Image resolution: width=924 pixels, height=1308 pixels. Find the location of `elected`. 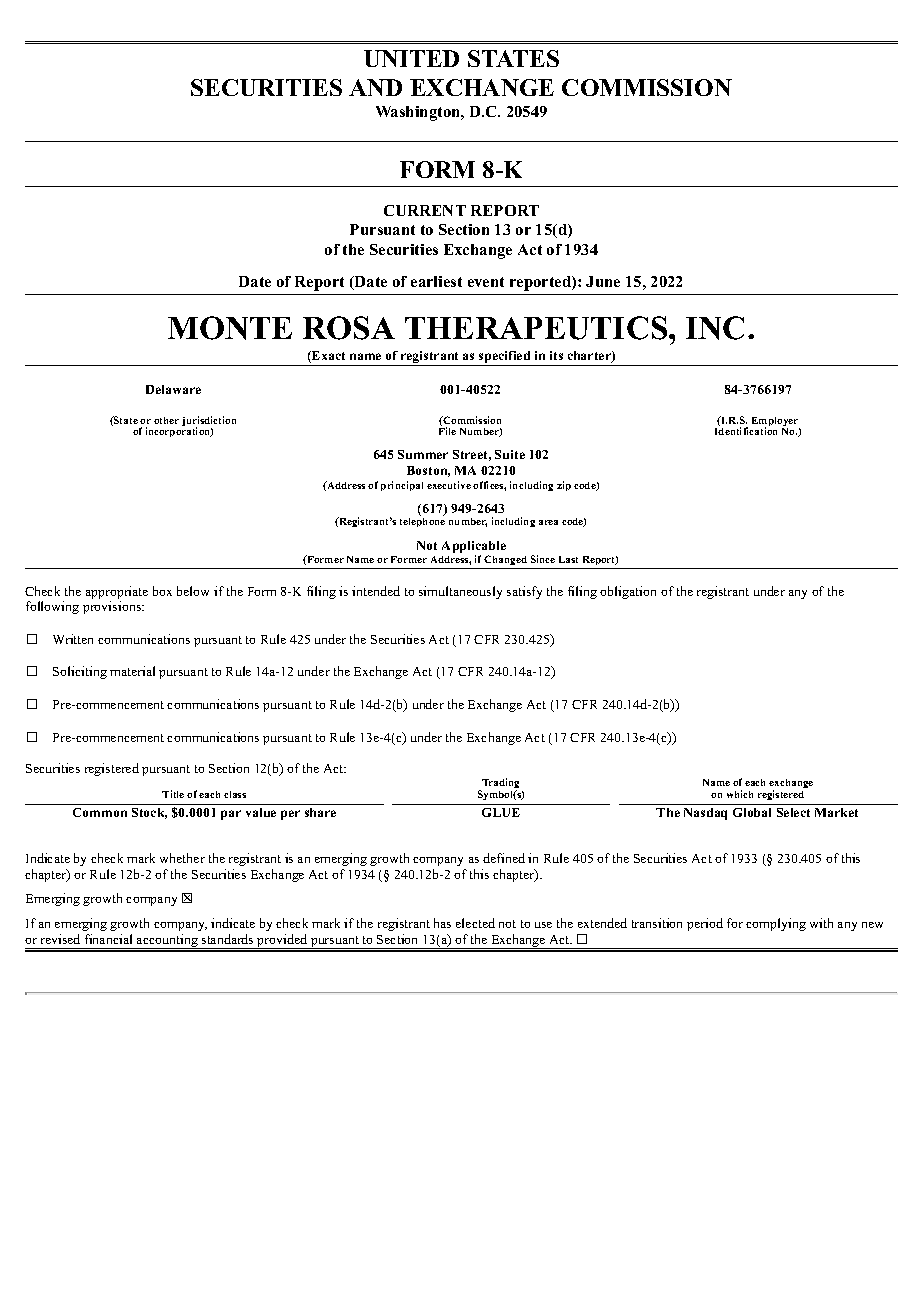

elected is located at coordinates (475, 923).
